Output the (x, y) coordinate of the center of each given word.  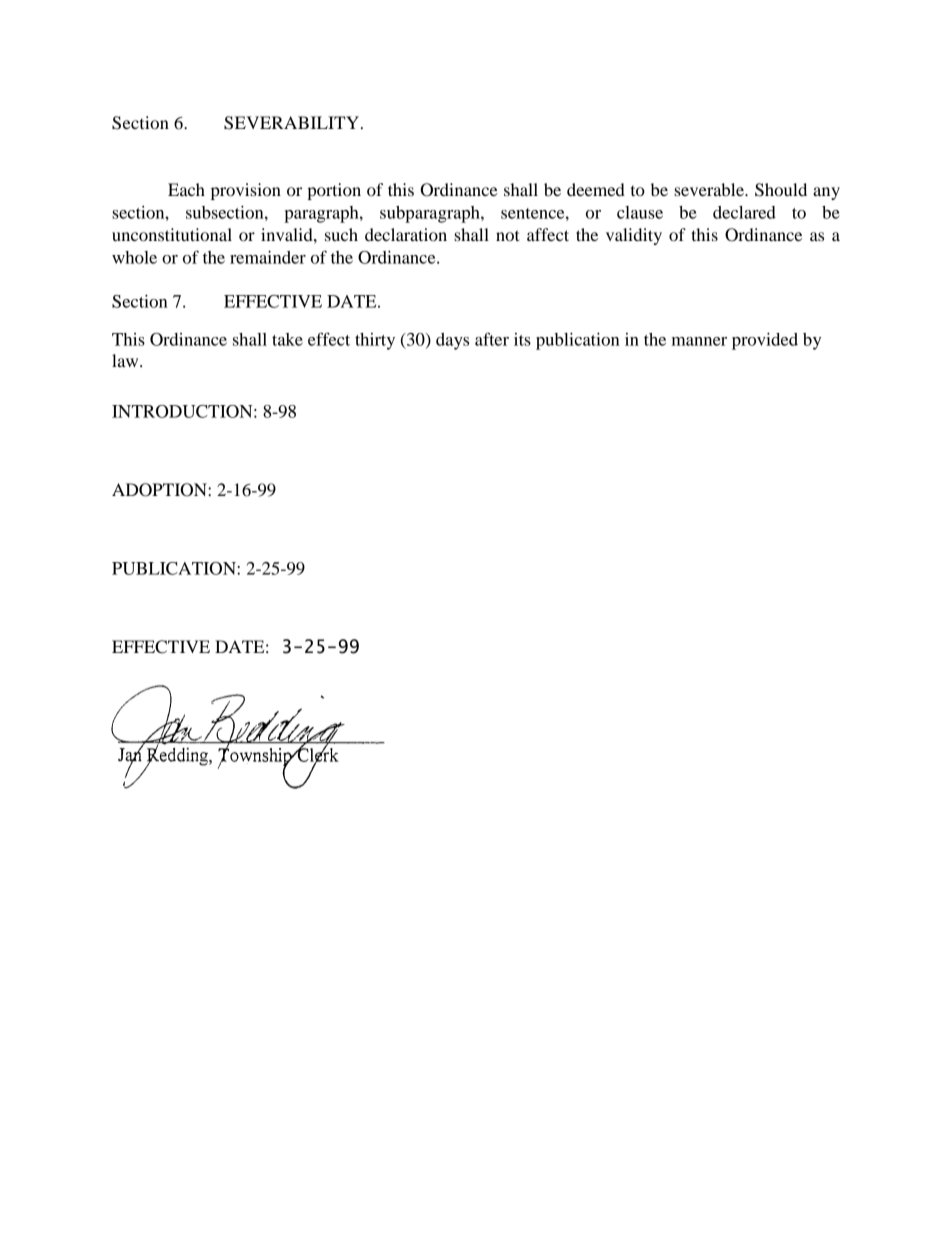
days (452, 341)
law (126, 360)
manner (699, 341)
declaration (406, 234)
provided (765, 341)
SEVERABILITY (291, 123)
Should (781, 190)
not (507, 235)
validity (634, 236)
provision (246, 191)
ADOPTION (160, 490)
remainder (268, 257)
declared (744, 212)
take (287, 339)
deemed (596, 189)
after (492, 339)
